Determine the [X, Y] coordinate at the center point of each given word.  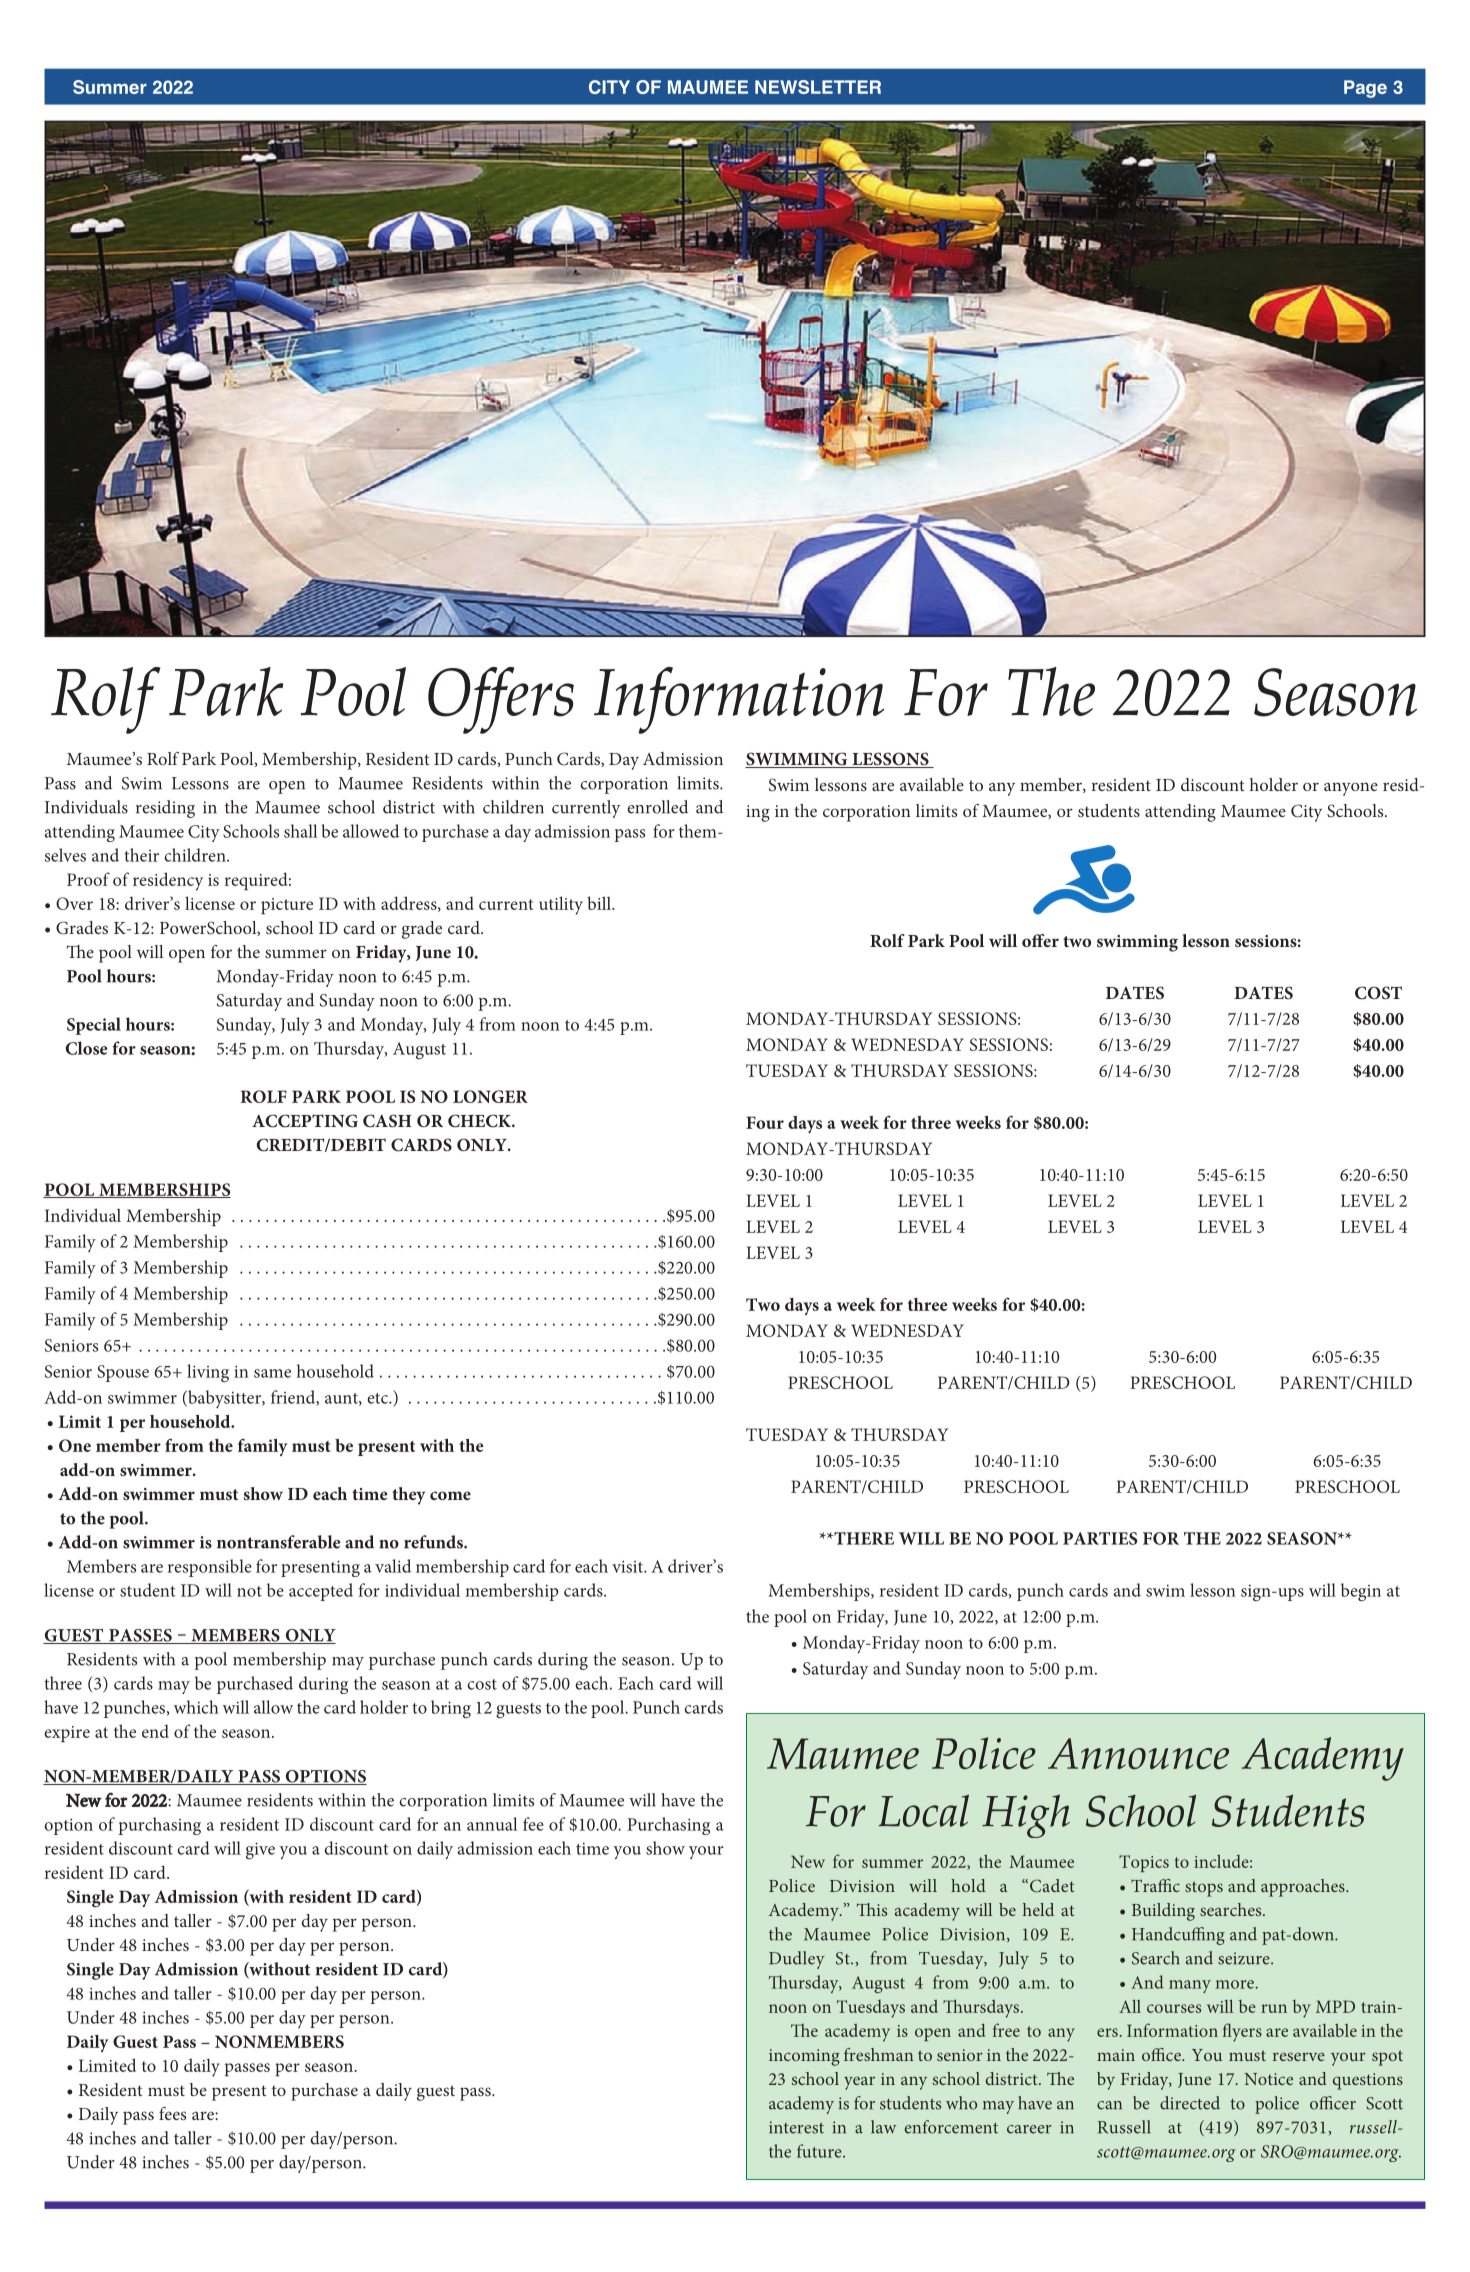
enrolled [657, 807]
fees [172, 2113]
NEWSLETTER [818, 87]
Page [1365, 89]
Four [765, 1122]
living [208, 1373]
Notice [1268, 2079]
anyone [1351, 789]
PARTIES [1100, 1538]
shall [300, 831]
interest [796, 2127]
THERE [863, 1538]
